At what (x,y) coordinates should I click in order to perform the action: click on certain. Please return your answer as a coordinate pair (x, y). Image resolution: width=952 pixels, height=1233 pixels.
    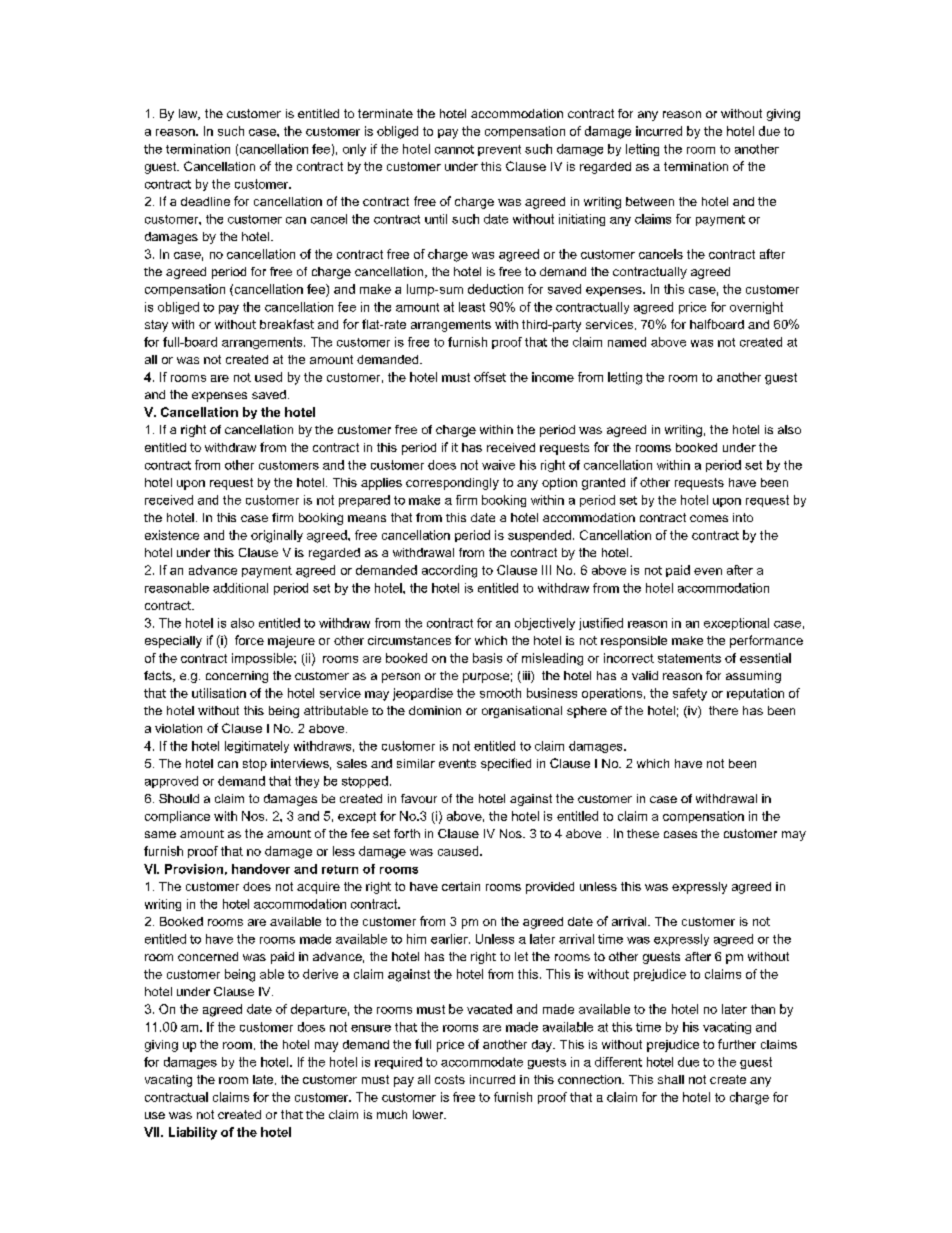
    Looking at the image, I should click on (461, 886).
